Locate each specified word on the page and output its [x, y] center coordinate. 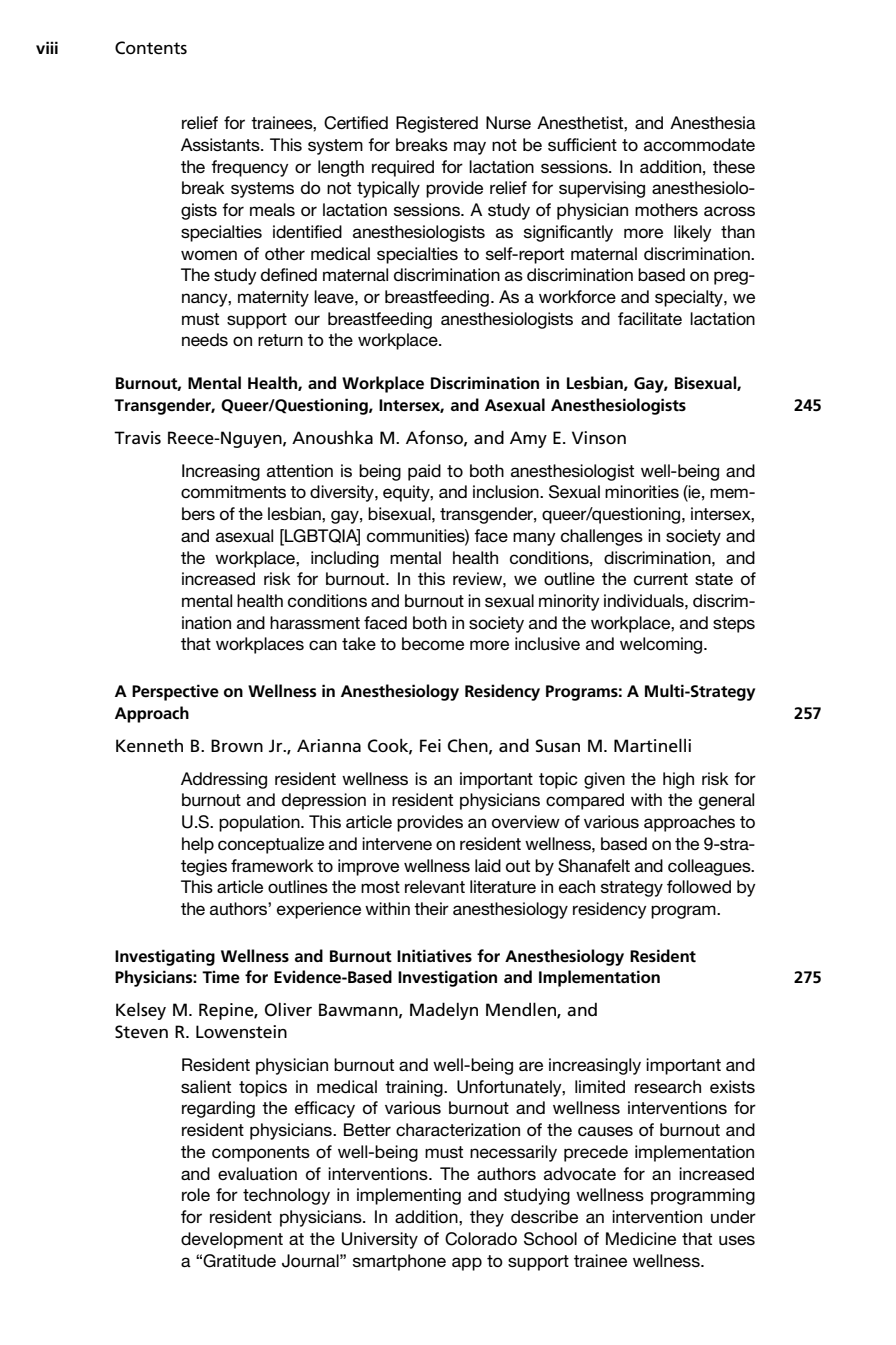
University [380, 1240]
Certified [356, 123]
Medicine [641, 1238]
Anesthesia [713, 122]
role [196, 1194]
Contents [151, 48]
